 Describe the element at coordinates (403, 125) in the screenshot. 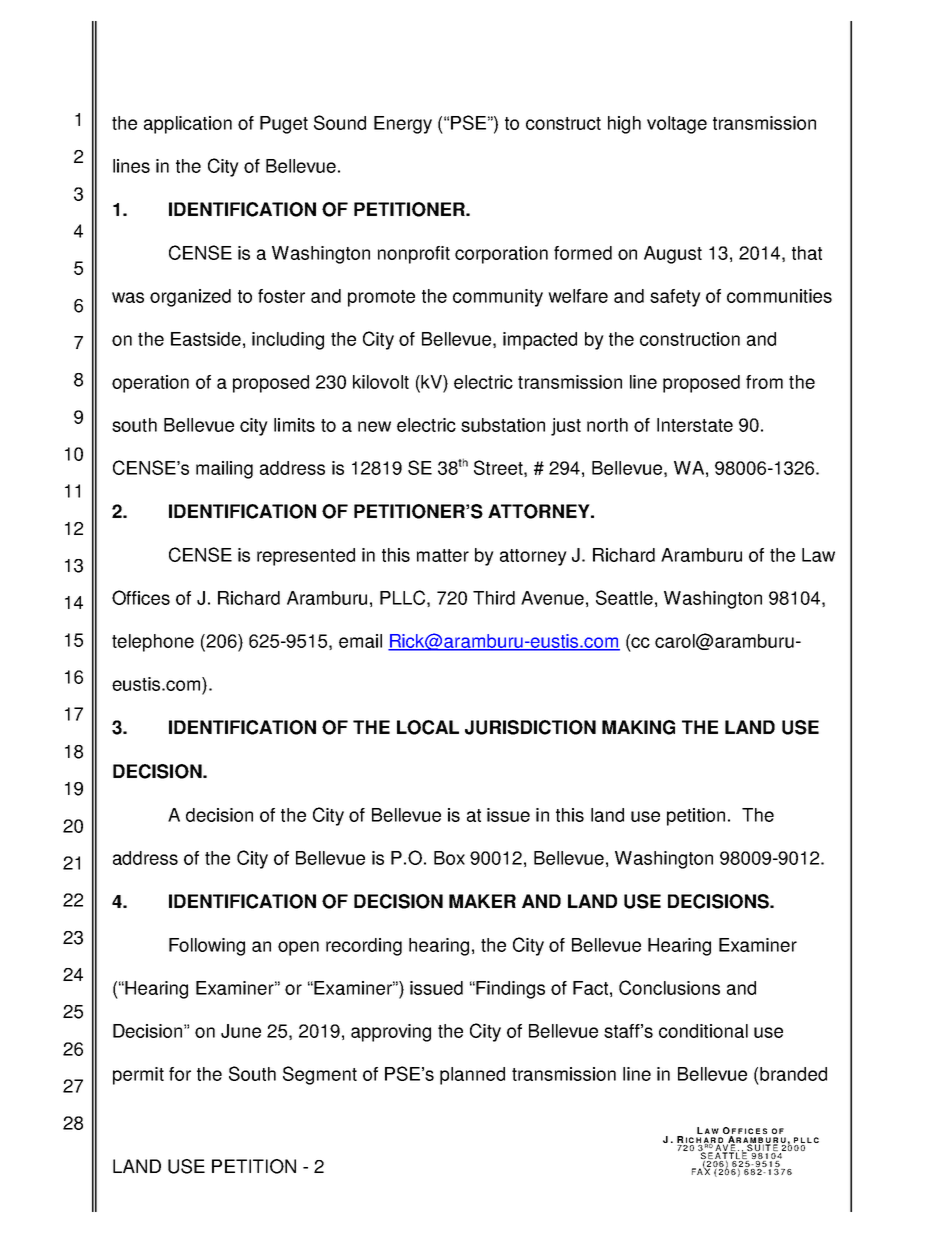

I see `Energy` at that location.
